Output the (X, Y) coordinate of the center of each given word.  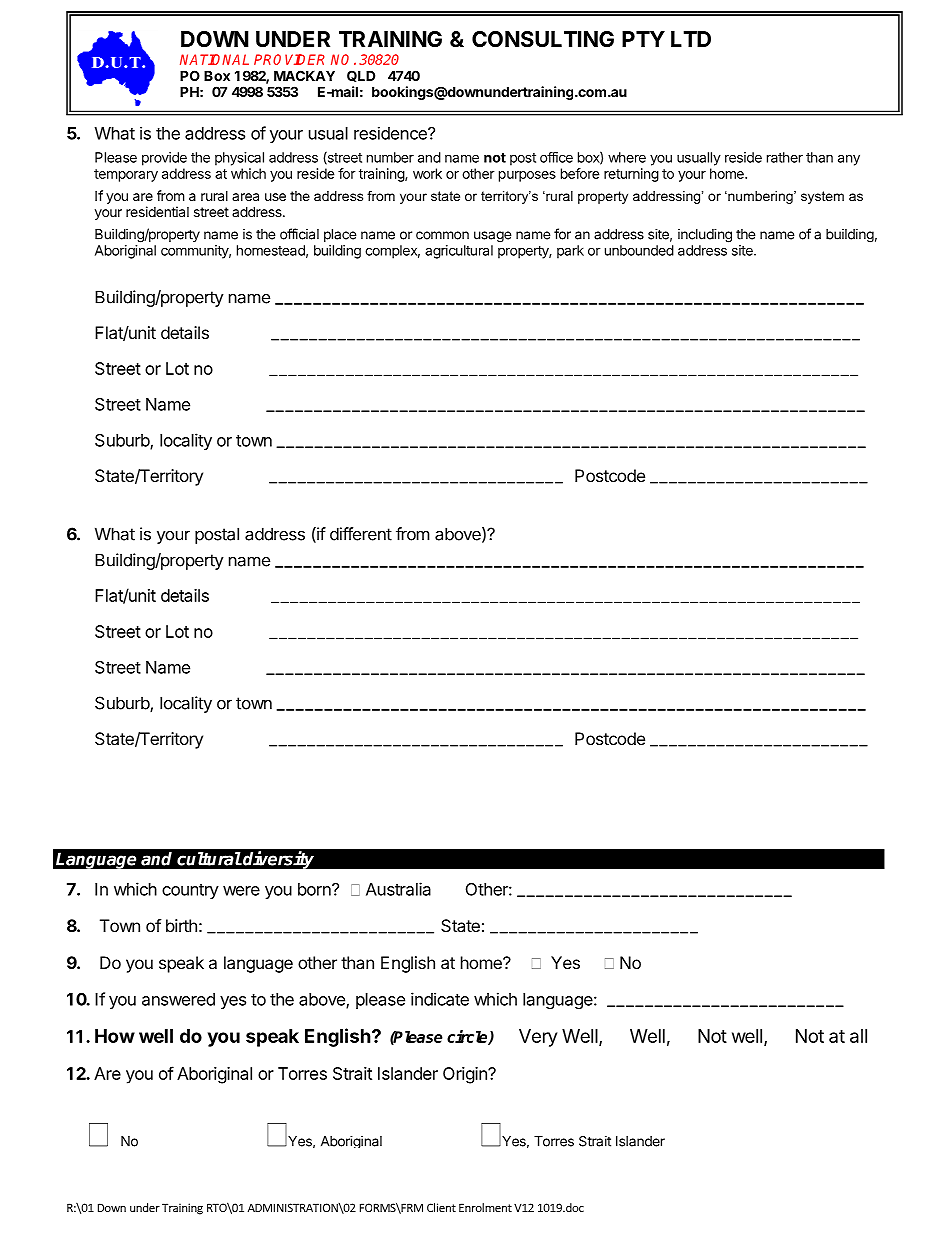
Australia (398, 889)
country (190, 891)
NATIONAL (214, 59)
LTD (691, 39)
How (115, 1036)
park (570, 252)
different (361, 534)
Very (538, 1038)
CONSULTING (543, 39)
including (705, 236)
